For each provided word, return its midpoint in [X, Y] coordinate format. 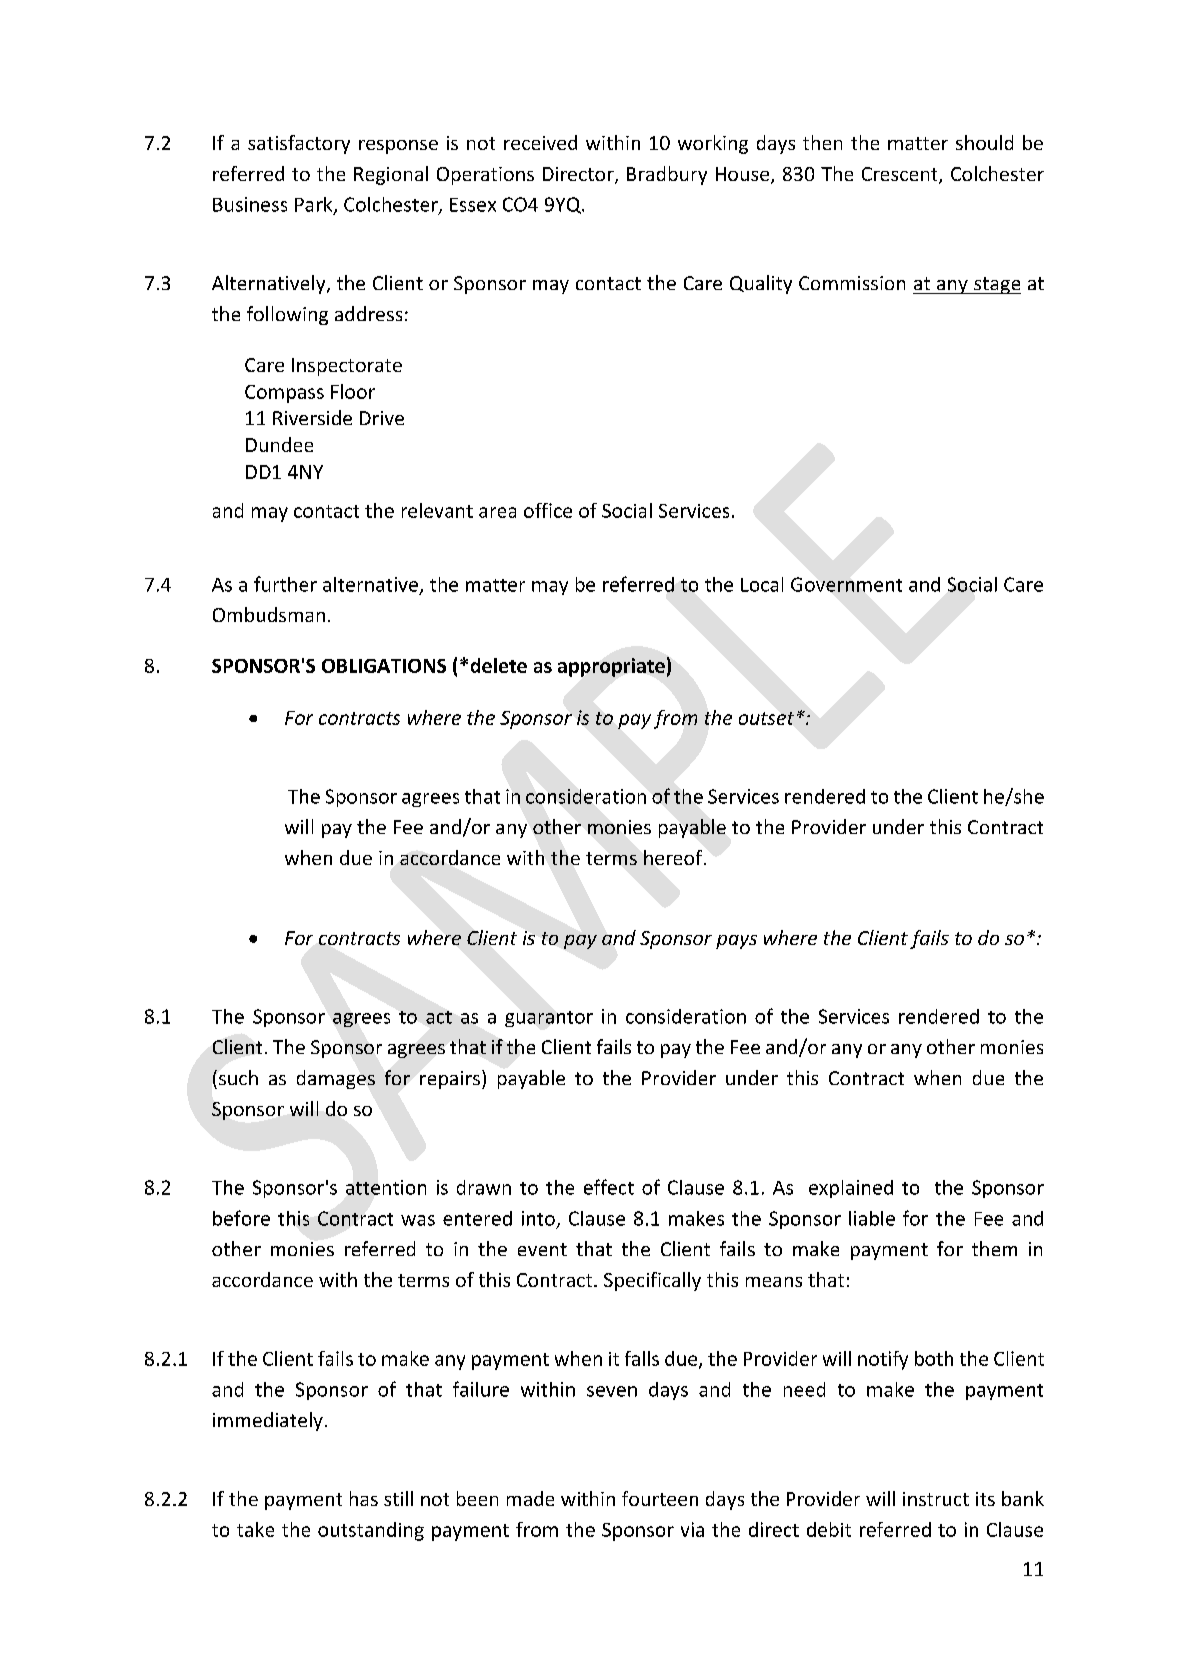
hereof [674, 857]
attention [386, 1187]
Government [846, 584]
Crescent [901, 175]
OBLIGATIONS [384, 666]
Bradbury [667, 175]
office [548, 510]
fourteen [660, 1498]
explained [851, 1189]
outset [766, 718]
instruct [936, 1499]
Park [315, 205]
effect [609, 1187]
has [364, 1498]
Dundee [279, 444]
